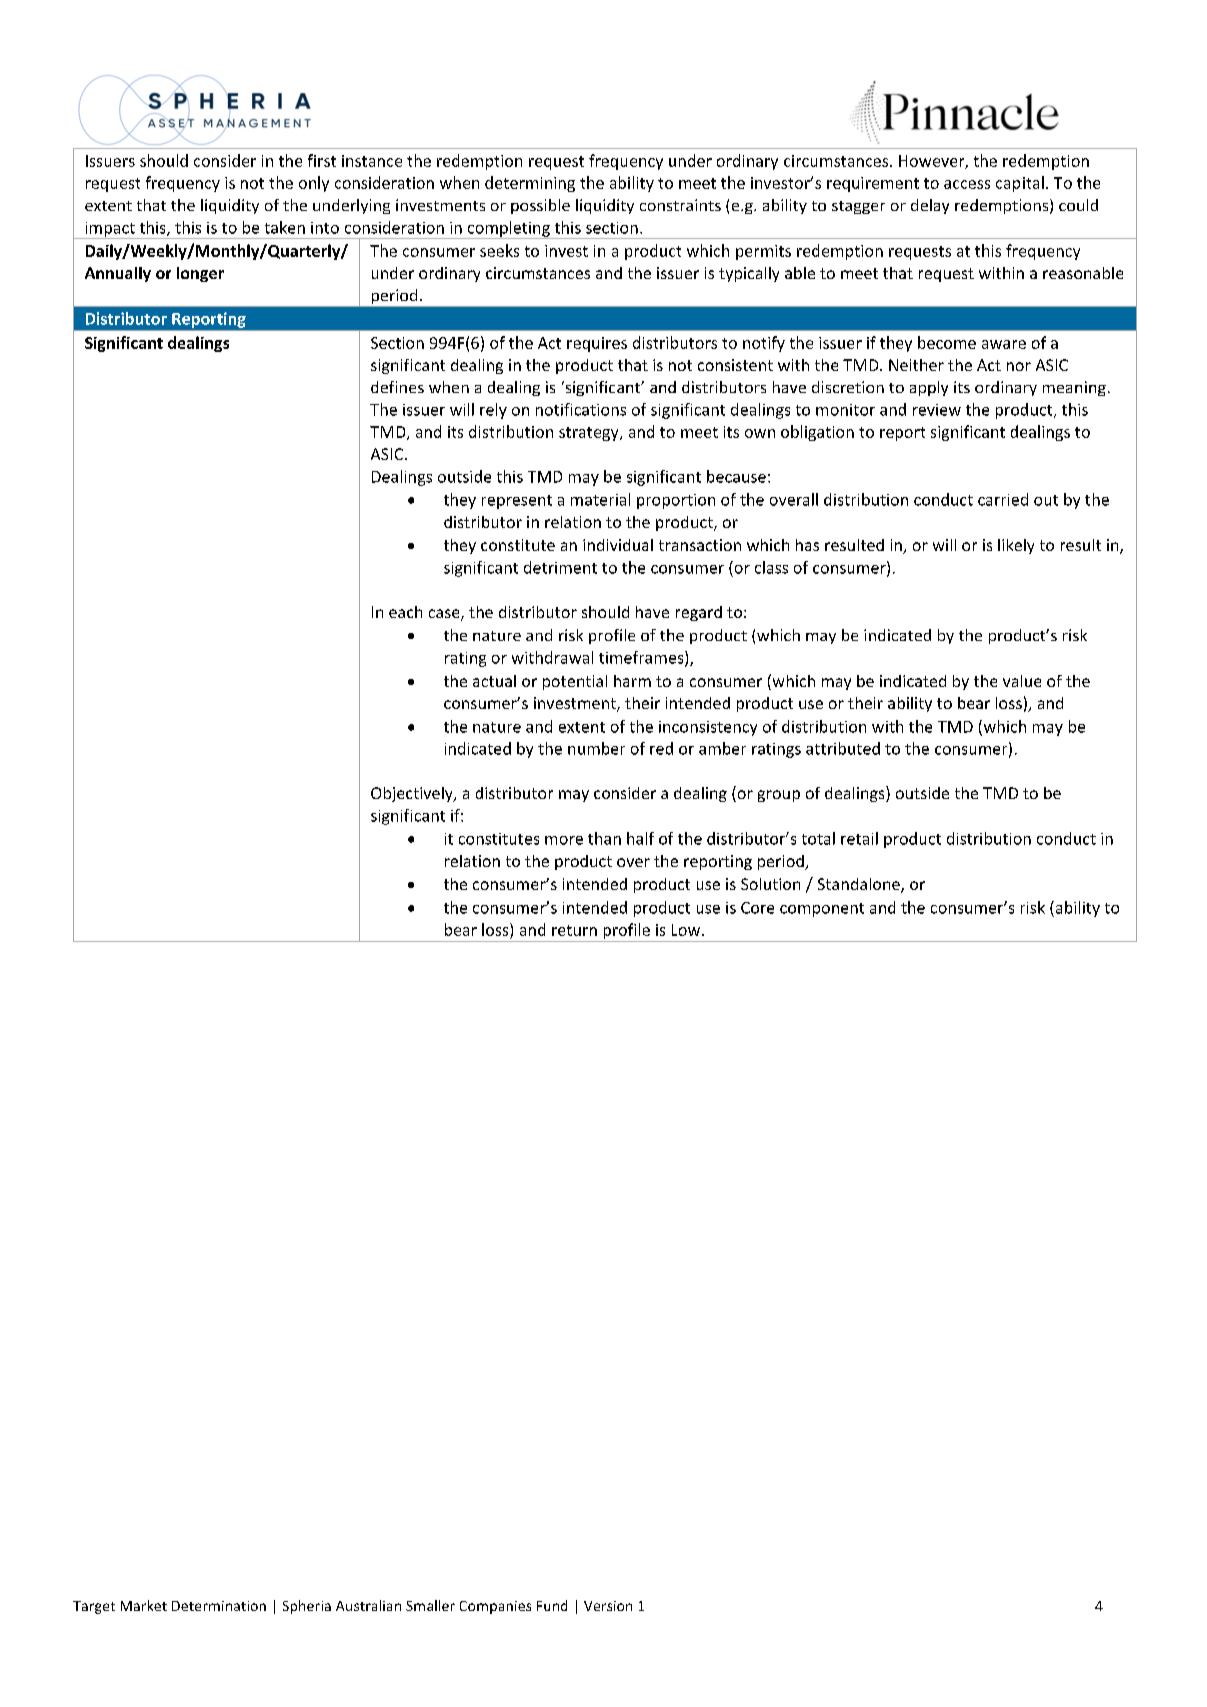 This document has width=1207, height=1707. I want to click on value, so click(1022, 681).
